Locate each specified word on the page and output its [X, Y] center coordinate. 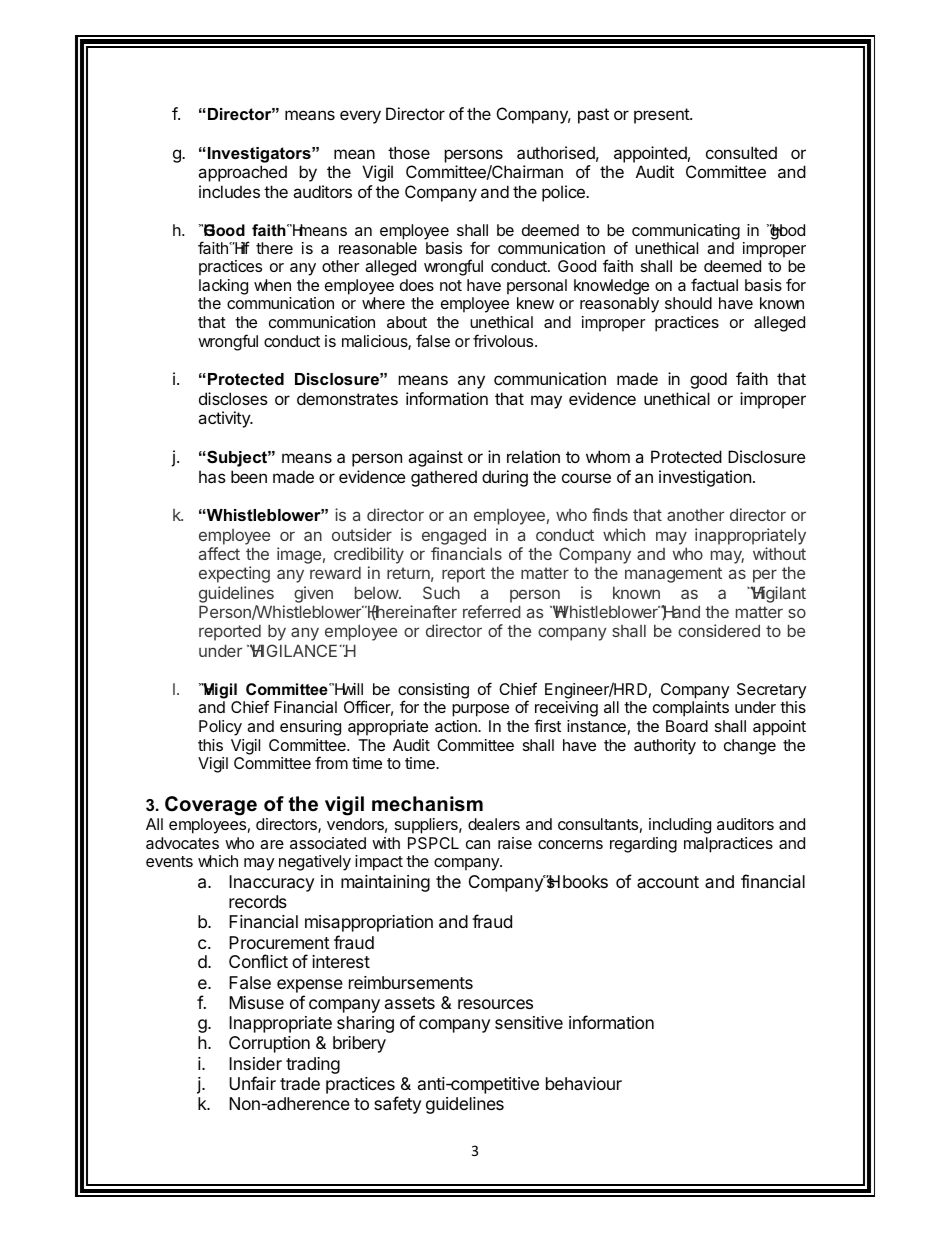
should [688, 303]
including [680, 826]
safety [397, 1105]
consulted [741, 152]
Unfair [252, 1083]
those [409, 152]
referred [492, 611]
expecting [234, 574]
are [272, 844]
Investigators [260, 156]
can [478, 844]
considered [719, 630]
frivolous [504, 340]
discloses [233, 398]
